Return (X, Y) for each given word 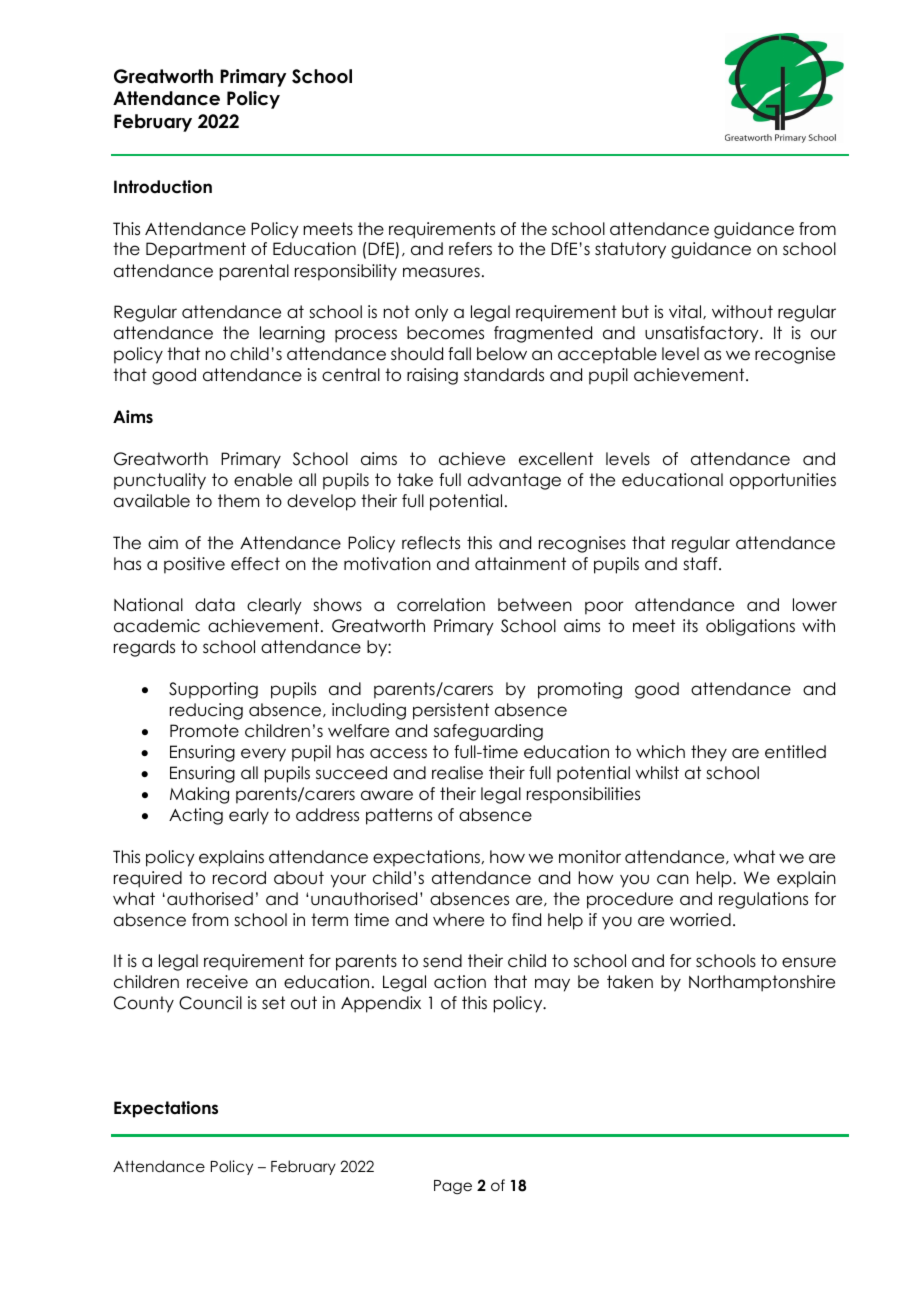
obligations (750, 627)
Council (210, 1003)
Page (453, 1187)
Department (196, 250)
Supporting (213, 690)
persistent (451, 711)
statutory (630, 250)
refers (470, 249)
